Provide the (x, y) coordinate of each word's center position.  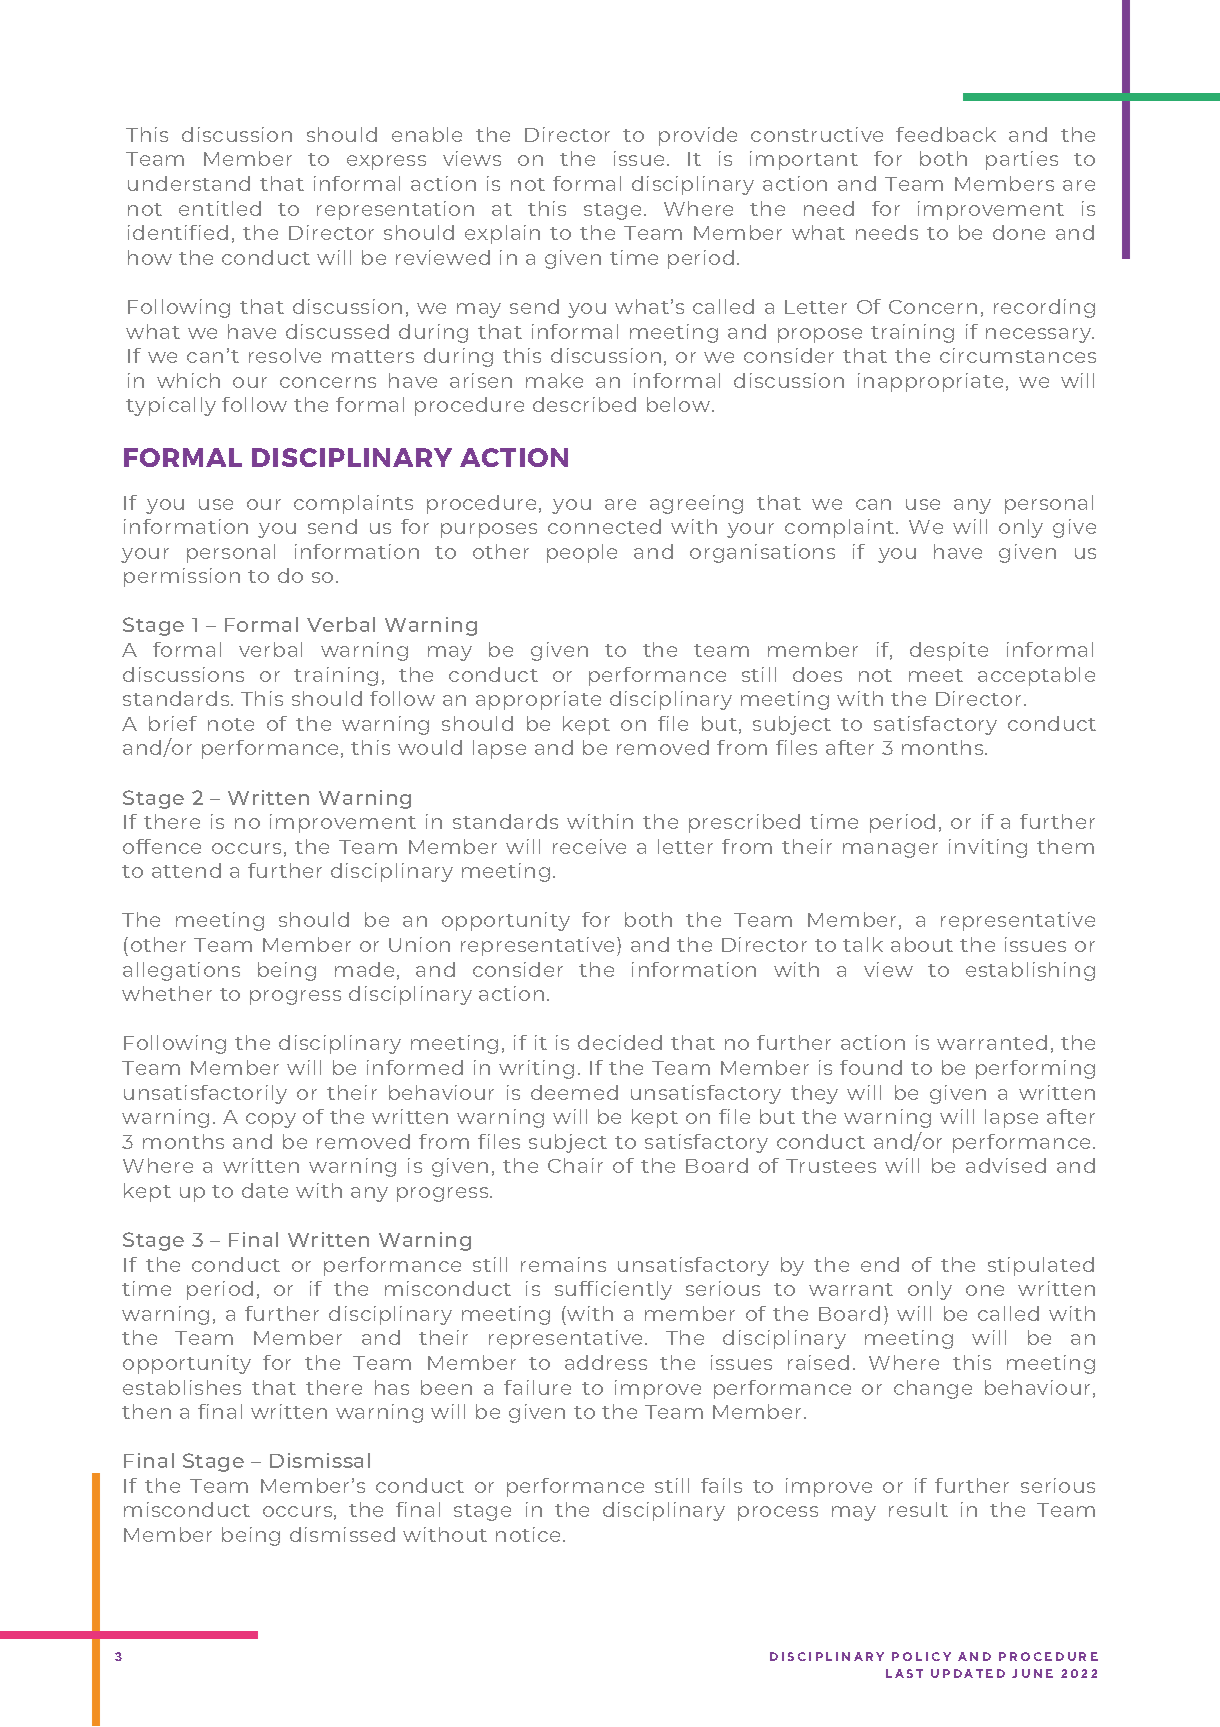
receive (589, 846)
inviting (988, 848)
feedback (946, 134)
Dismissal (320, 1460)
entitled (220, 208)
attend (186, 870)
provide (698, 136)
